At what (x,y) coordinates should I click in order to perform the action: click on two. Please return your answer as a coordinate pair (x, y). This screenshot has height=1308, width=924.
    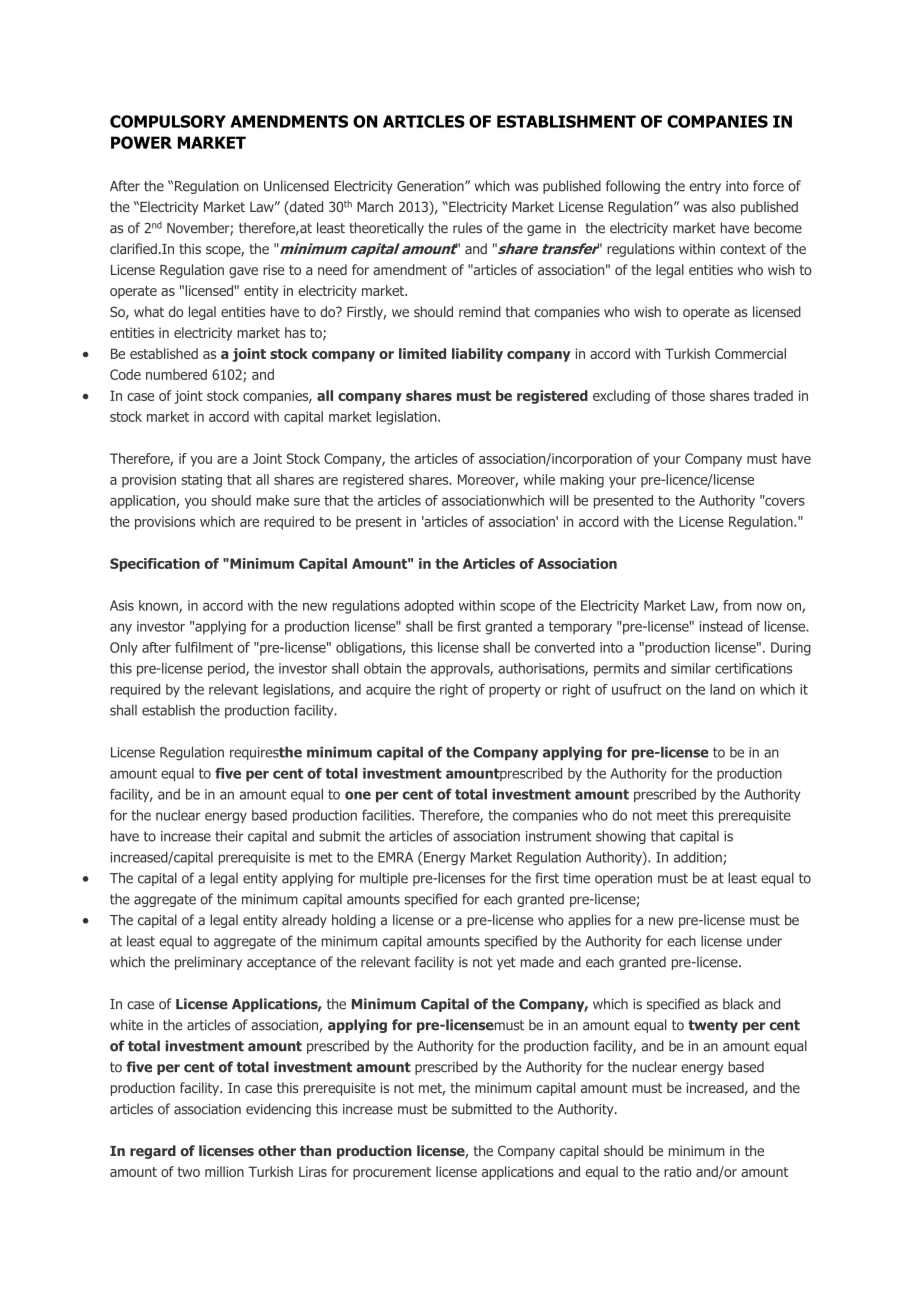
    Looking at the image, I should click on (188, 1172).
